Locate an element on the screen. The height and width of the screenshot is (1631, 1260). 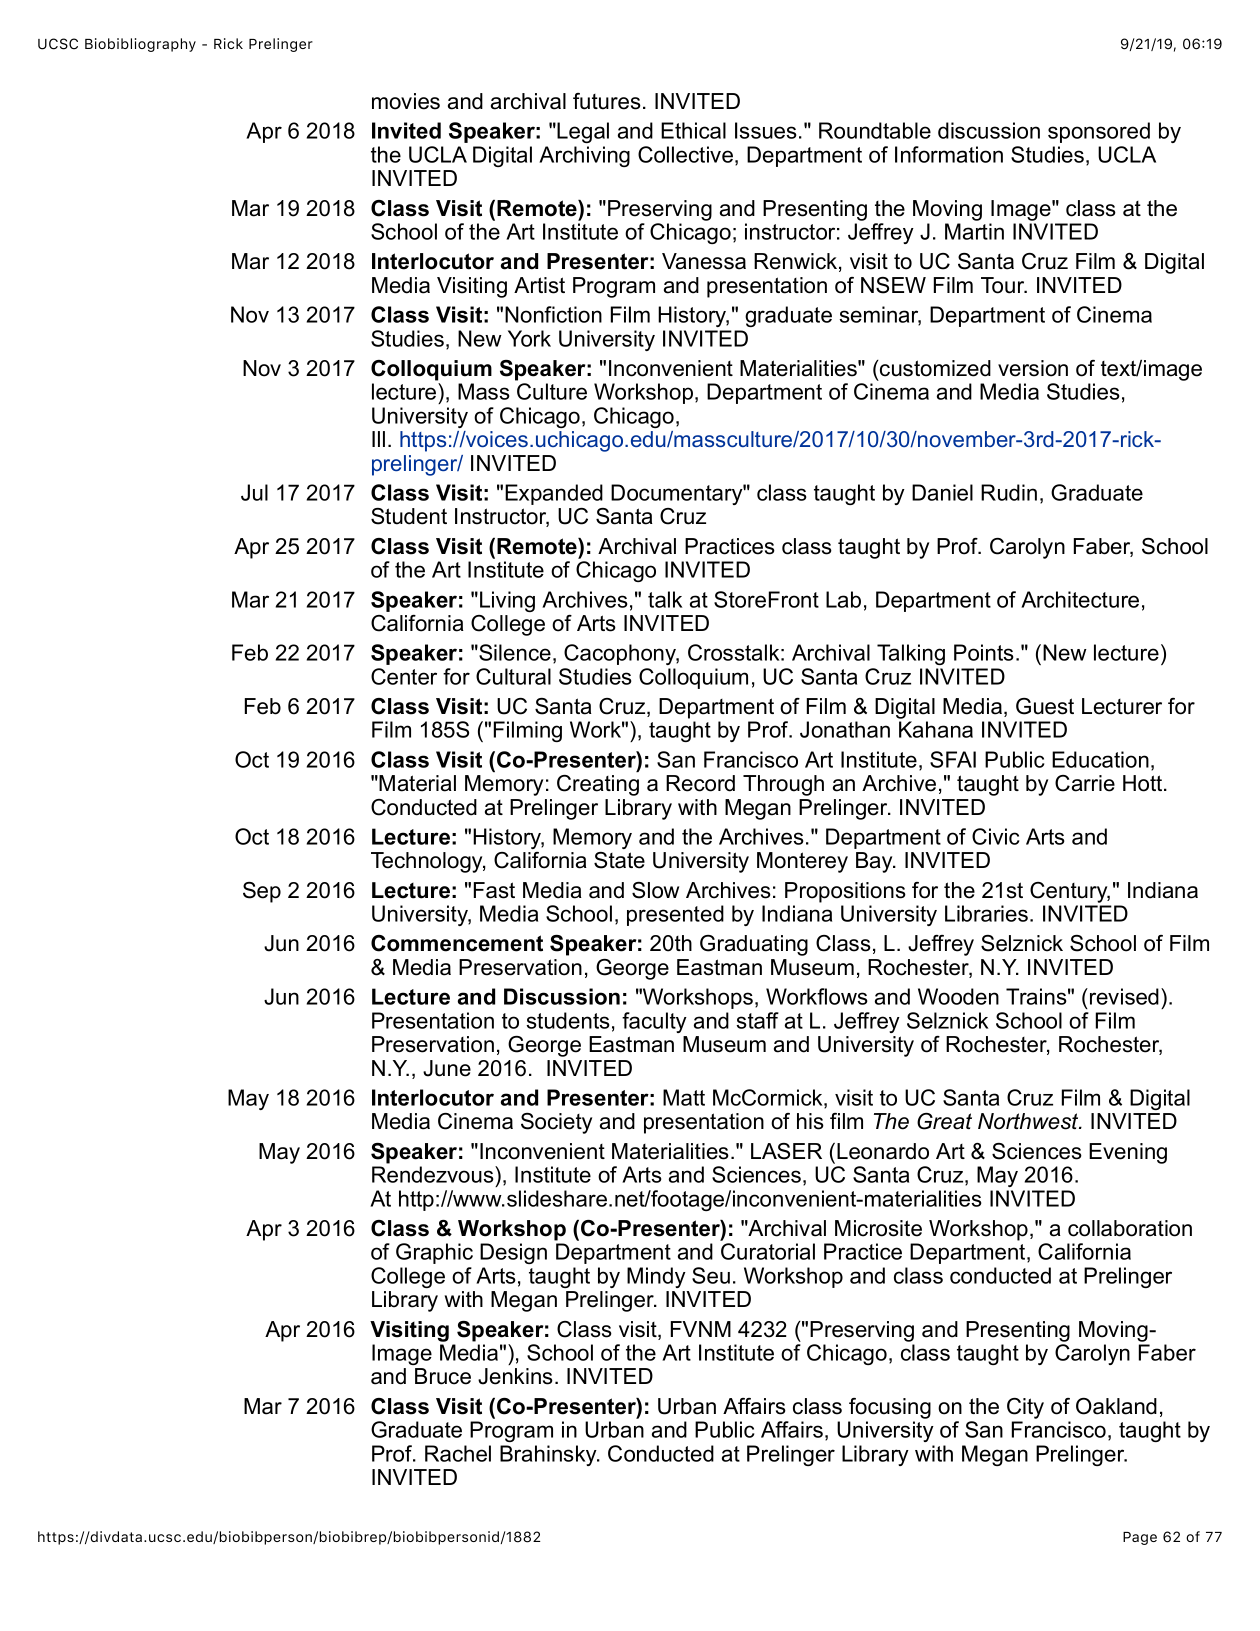
Rachel is located at coordinates (458, 1453).
